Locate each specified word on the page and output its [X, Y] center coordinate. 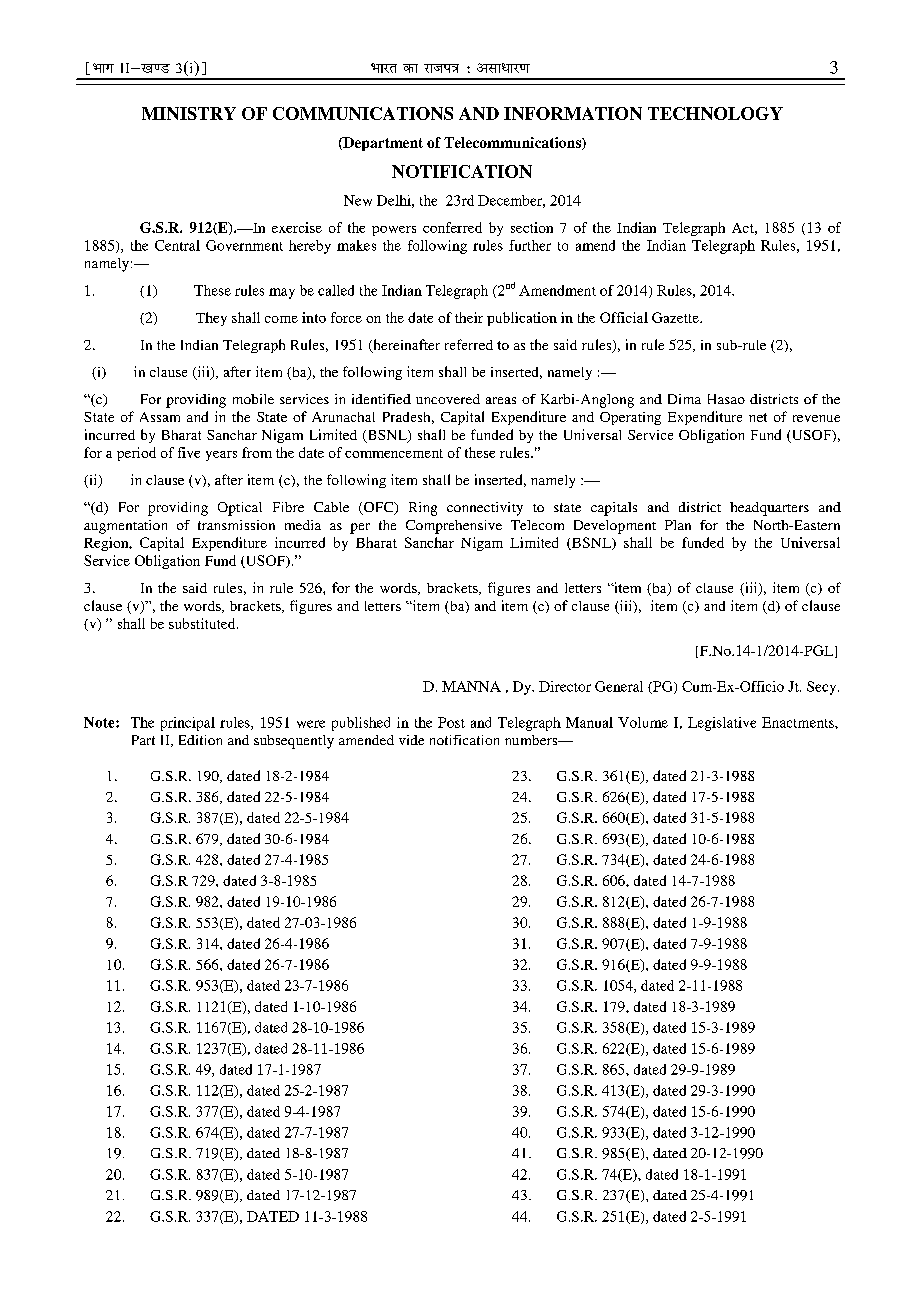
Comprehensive [454, 527]
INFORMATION [573, 113]
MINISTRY [189, 113]
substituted [203, 623]
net [758, 417]
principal [188, 724]
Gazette [676, 317]
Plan [678, 525]
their [469, 317]
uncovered [448, 399]
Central [177, 245]
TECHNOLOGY [715, 113]
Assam [160, 417]
